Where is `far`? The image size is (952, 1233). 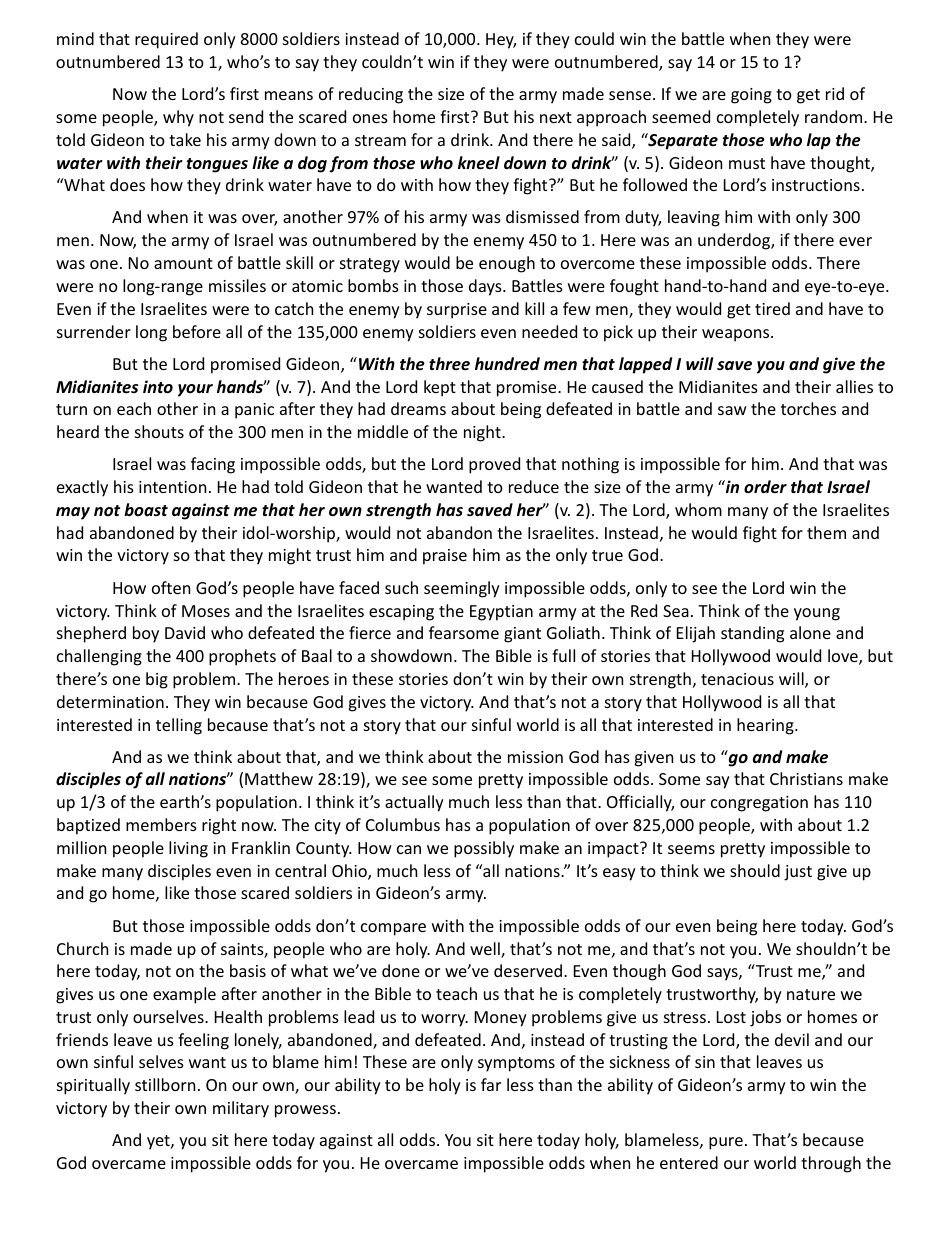 far is located at coordinates (491, 1084).
